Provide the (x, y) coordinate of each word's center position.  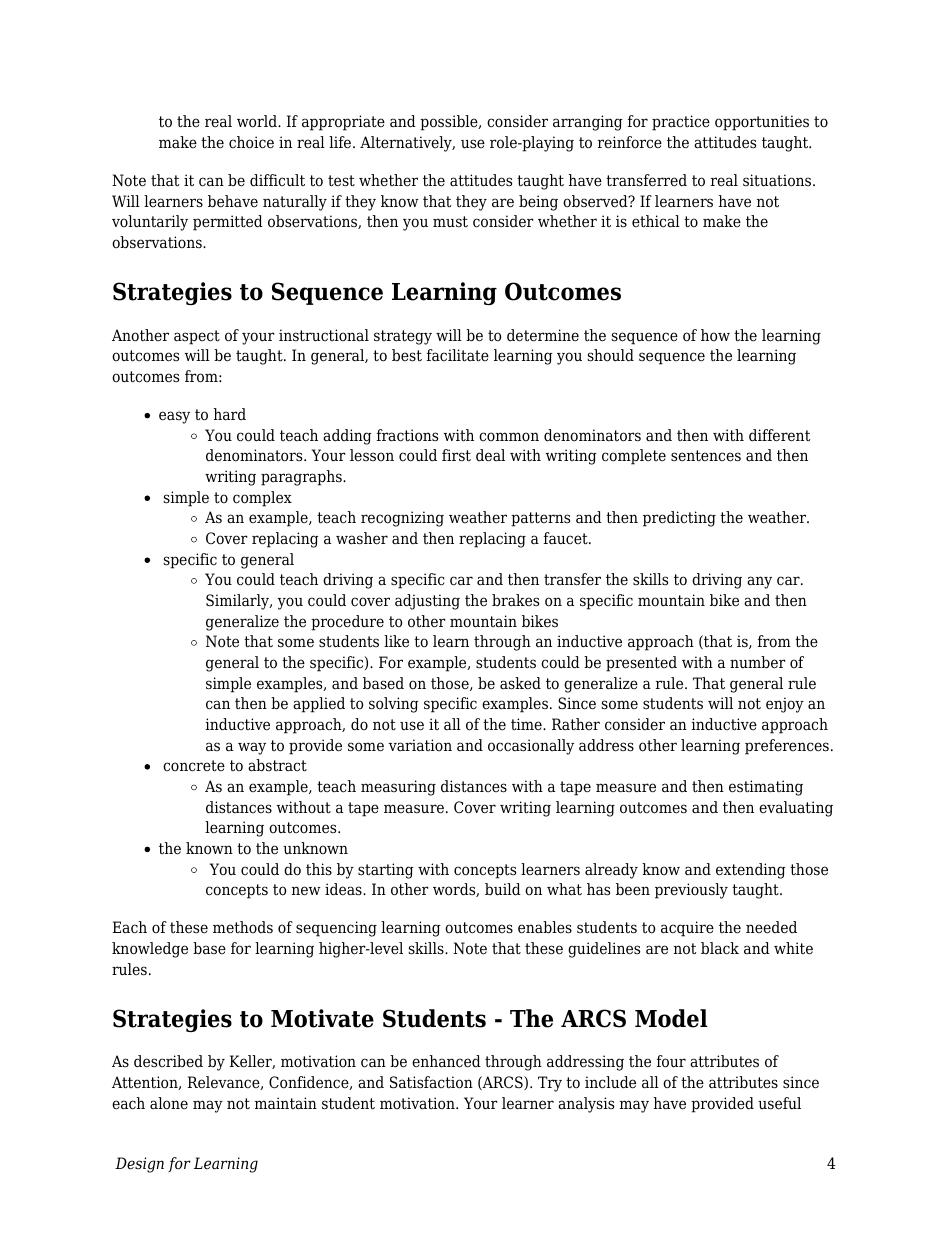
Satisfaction (431, 1082)
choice (251, 142)
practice (681, 123)
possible (450, 123)
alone (169, 1103)
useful (779, 1103)
